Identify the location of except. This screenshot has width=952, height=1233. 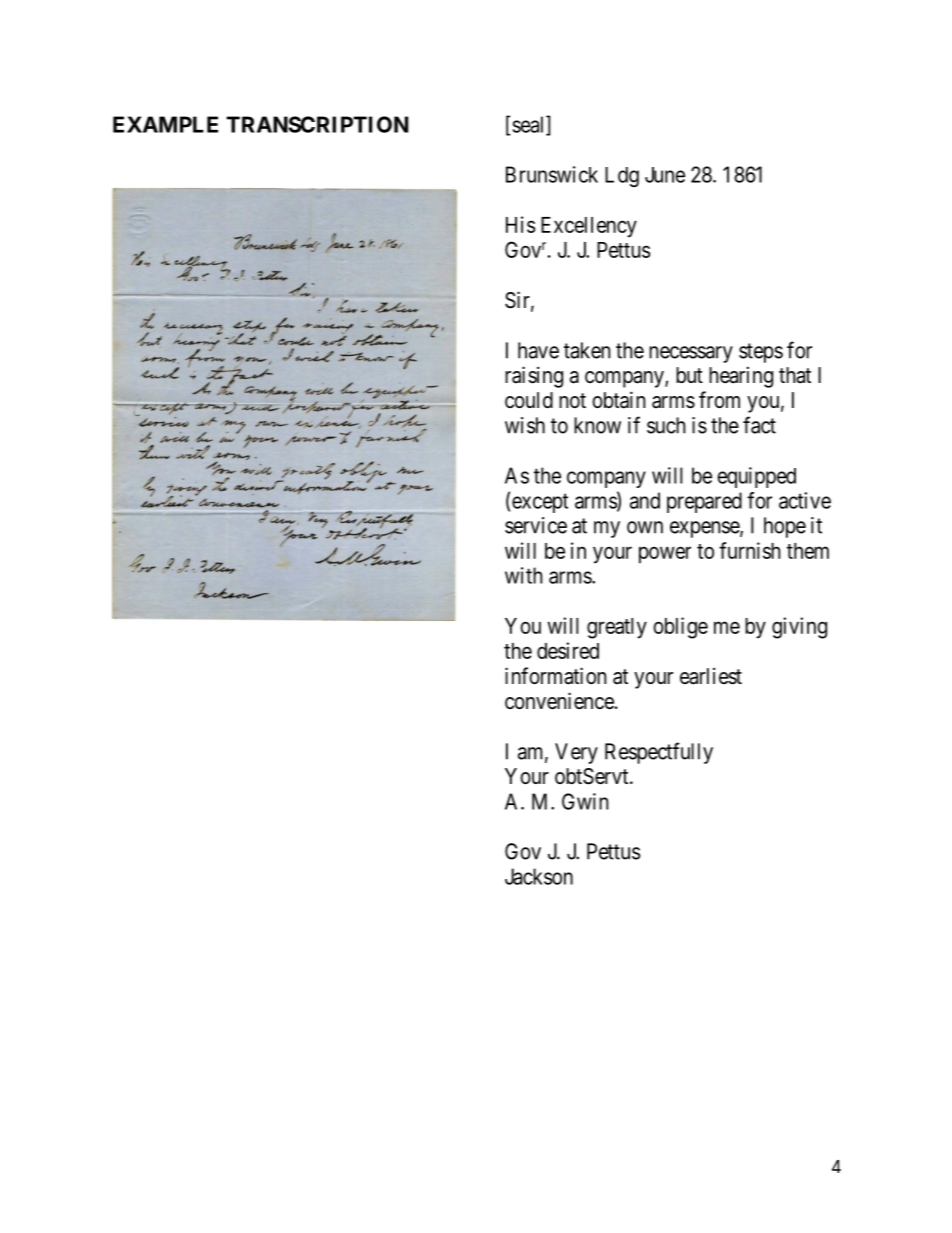
(540, 503).
